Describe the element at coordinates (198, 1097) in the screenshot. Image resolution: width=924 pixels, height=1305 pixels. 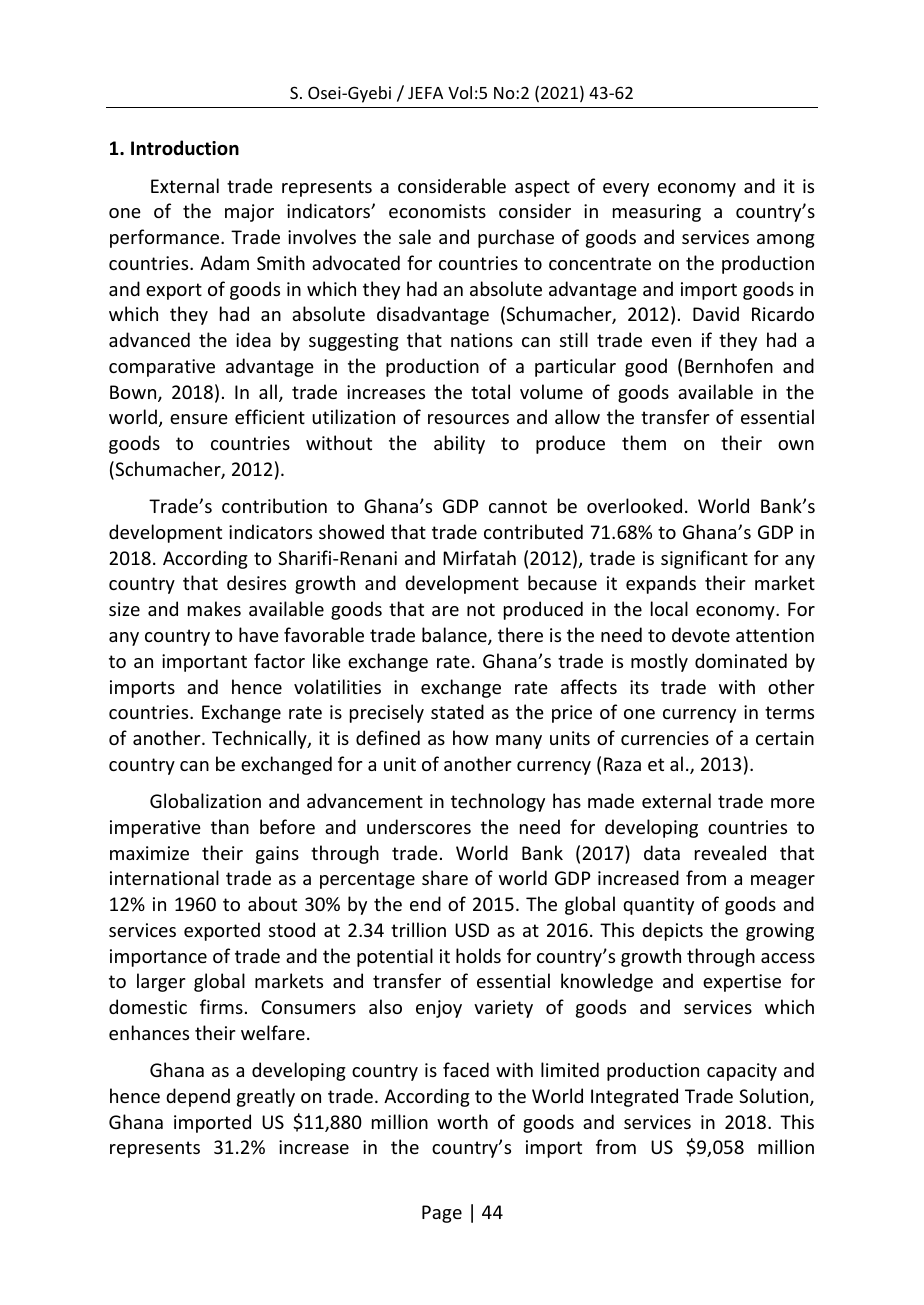
I see `depend` at that location.
